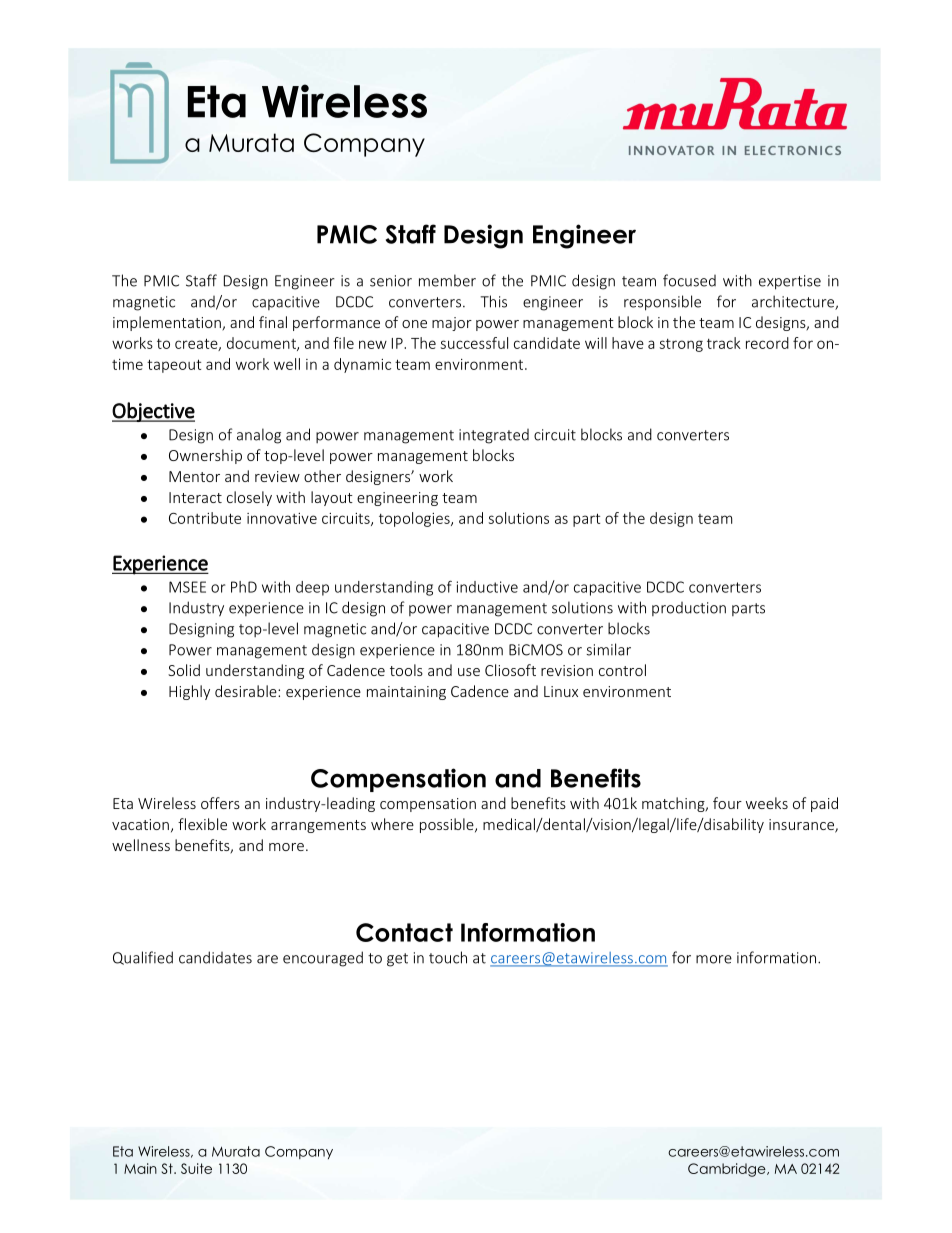  What do you see at coordinates (196, 1168) in the document?
I see `Suite` at bounding box center [196, 1168].
